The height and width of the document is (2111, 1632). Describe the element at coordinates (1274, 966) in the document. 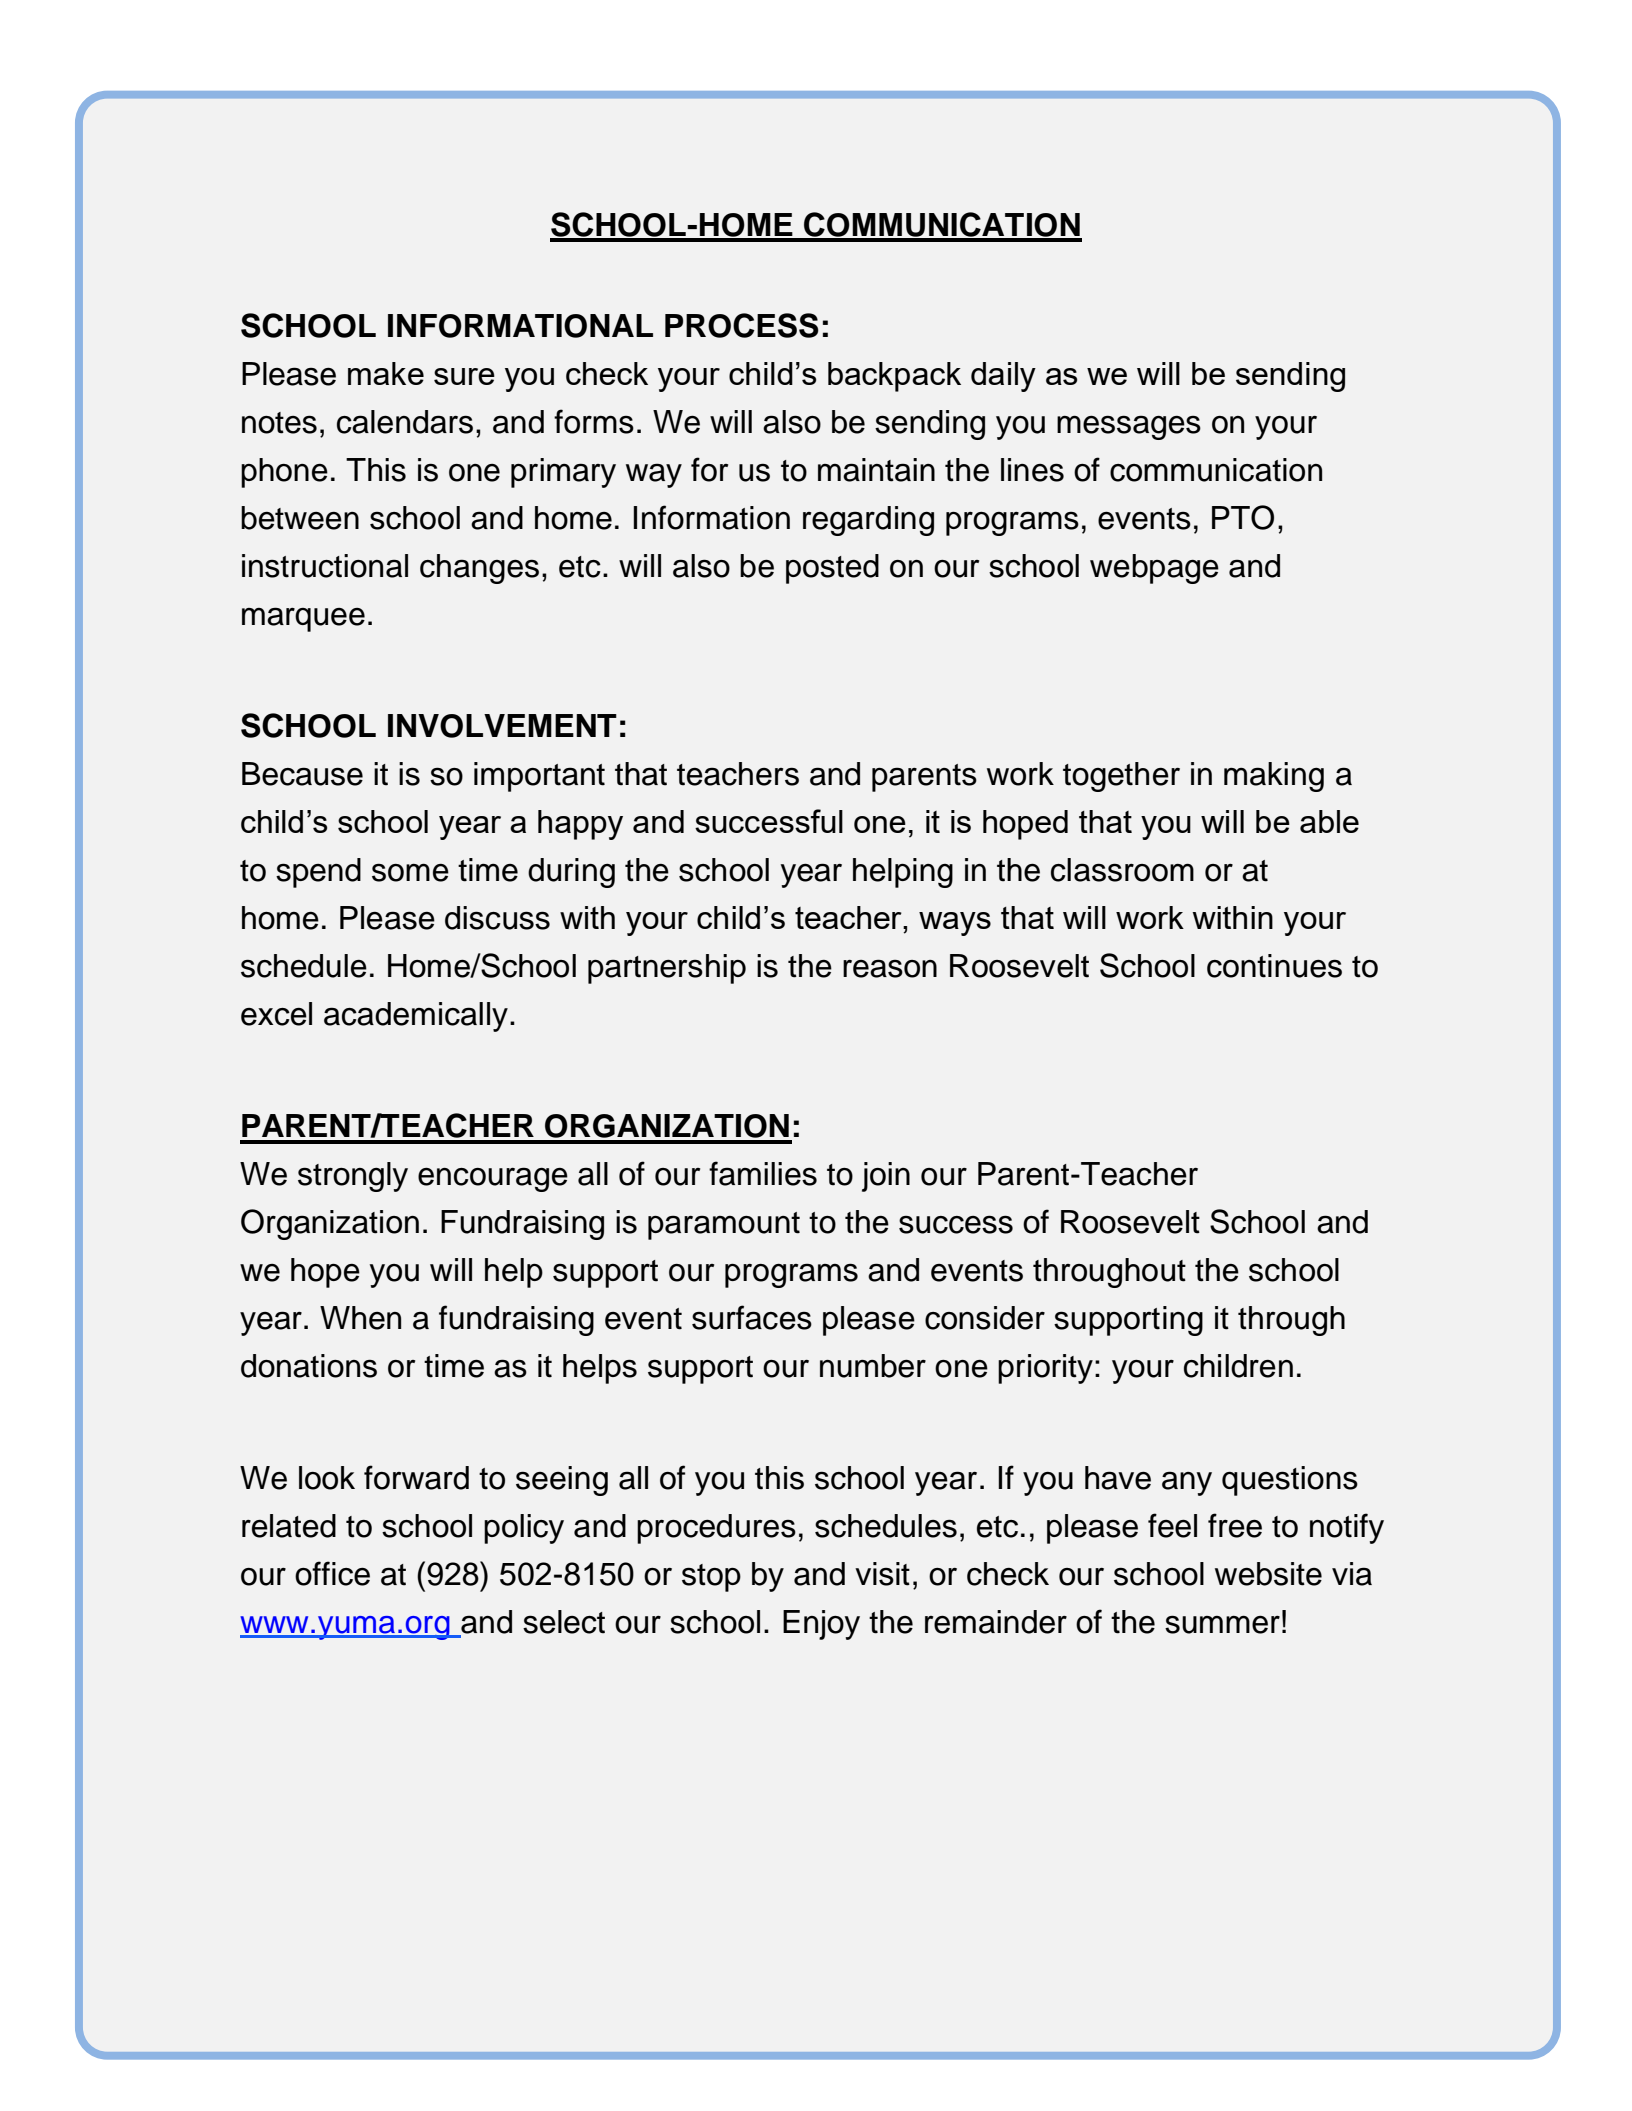

I see `continues` at that location.
